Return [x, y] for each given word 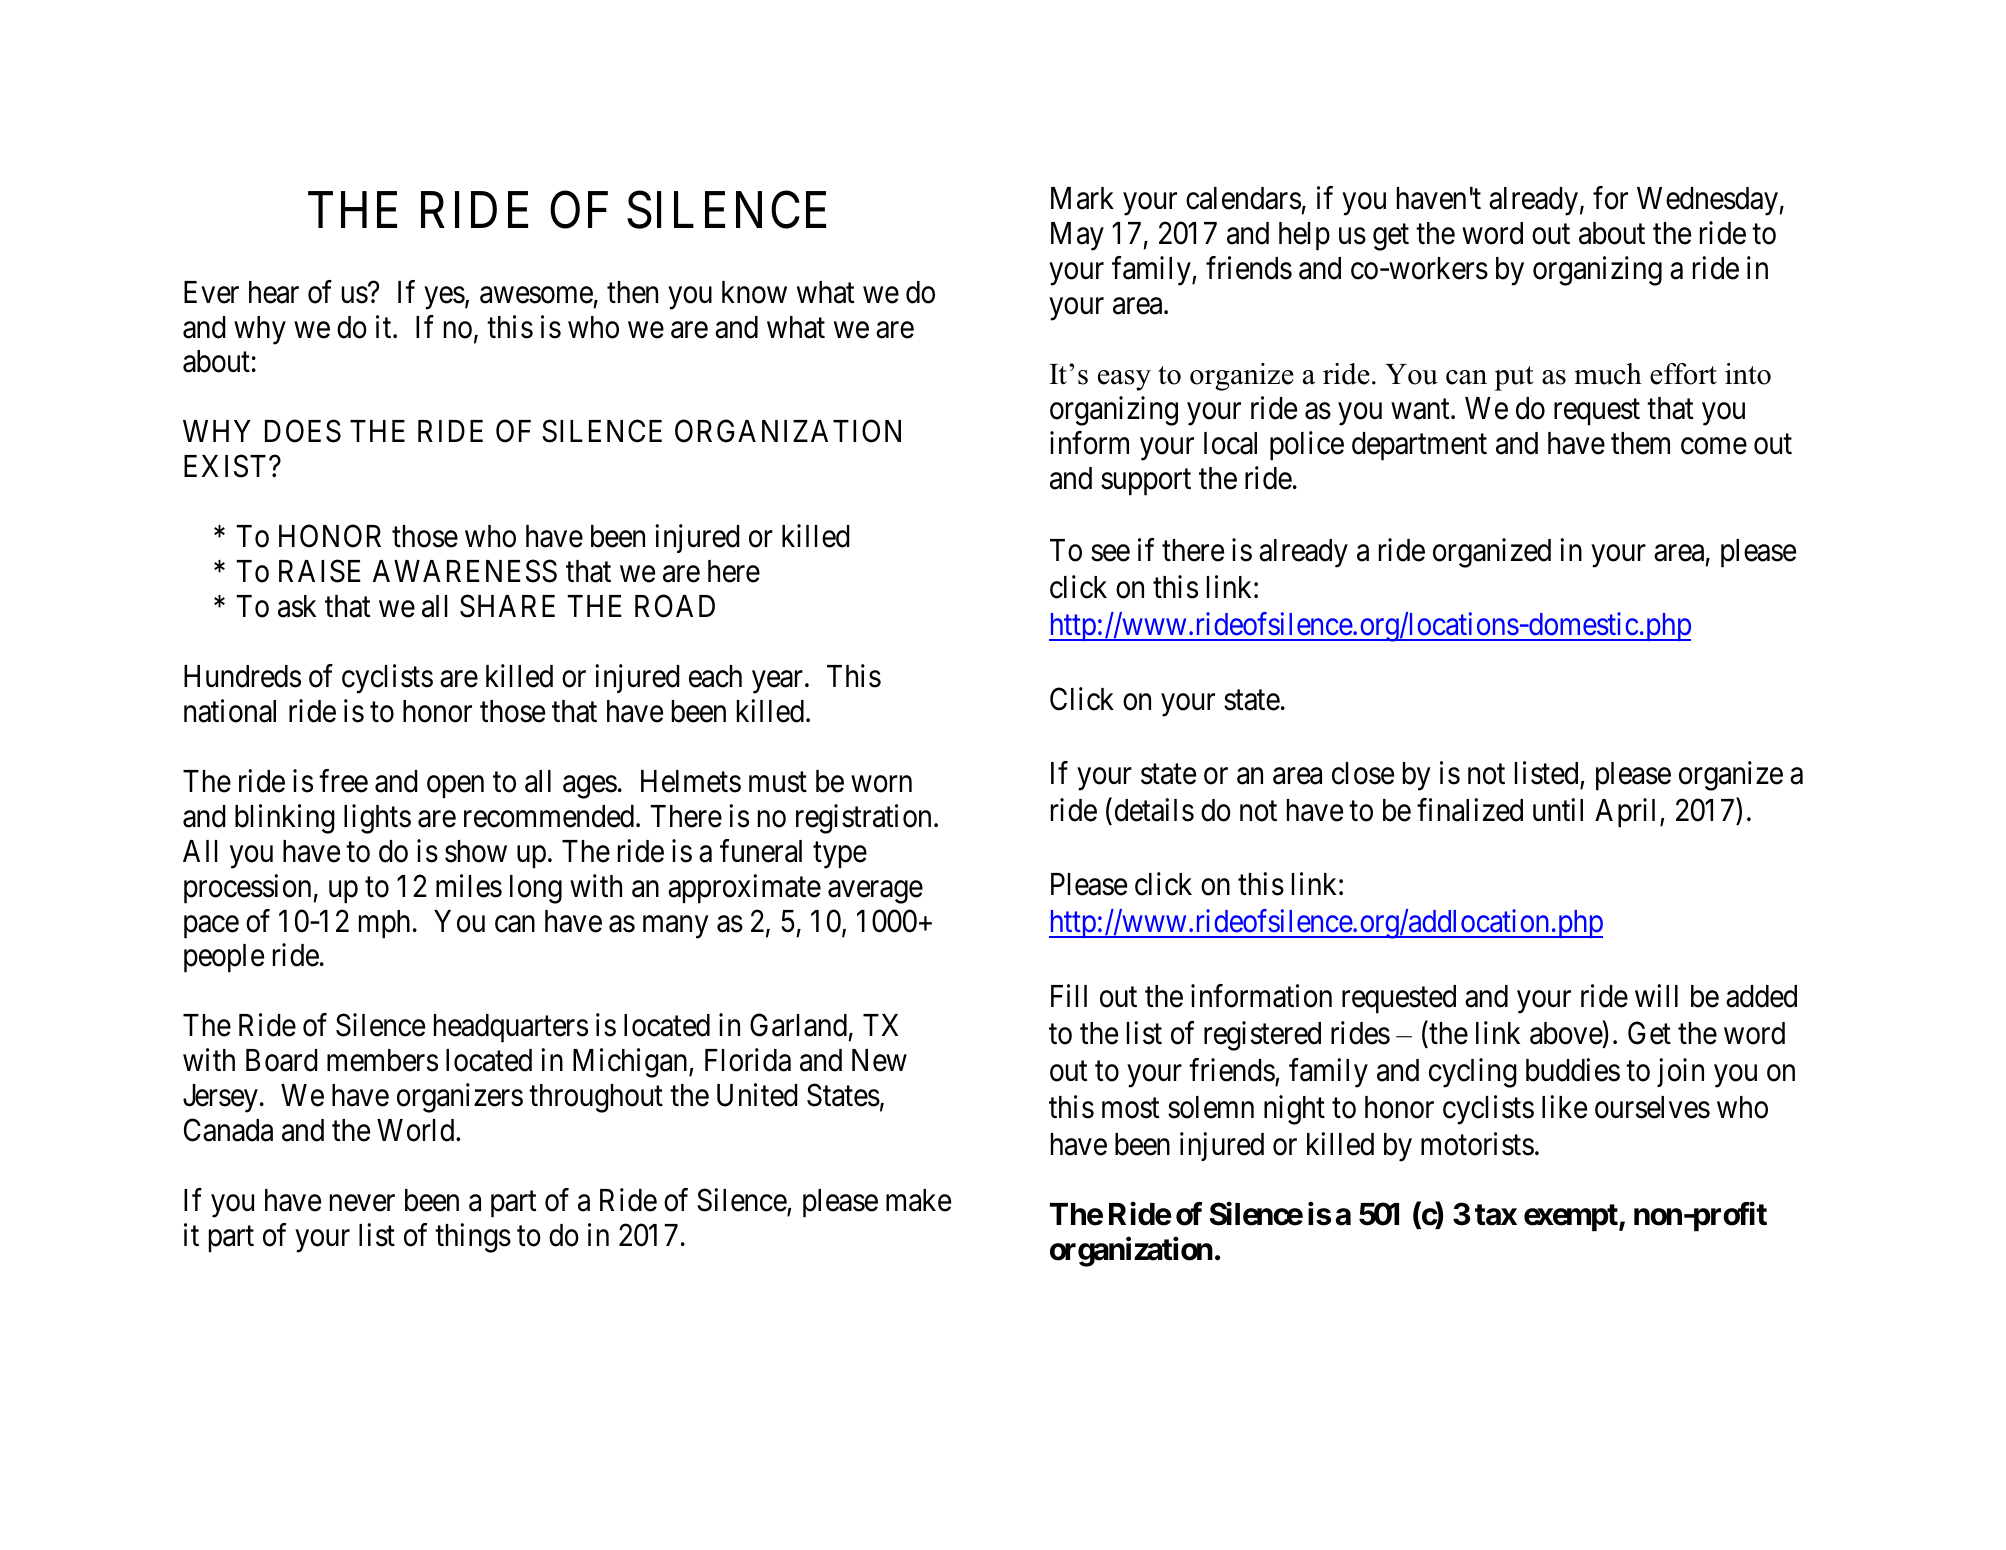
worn [881, 784]
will [1656, 995]
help [1304, 236]
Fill [1069, 995]
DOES [303, 431]
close [1363, 773]
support [1146, 482]
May [1077, 236]
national [230, 711]
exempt [1572, 1218]
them [1640, 443]
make [918, 1200]
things [473, 1238]
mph [384, 924]
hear [274, 292]
